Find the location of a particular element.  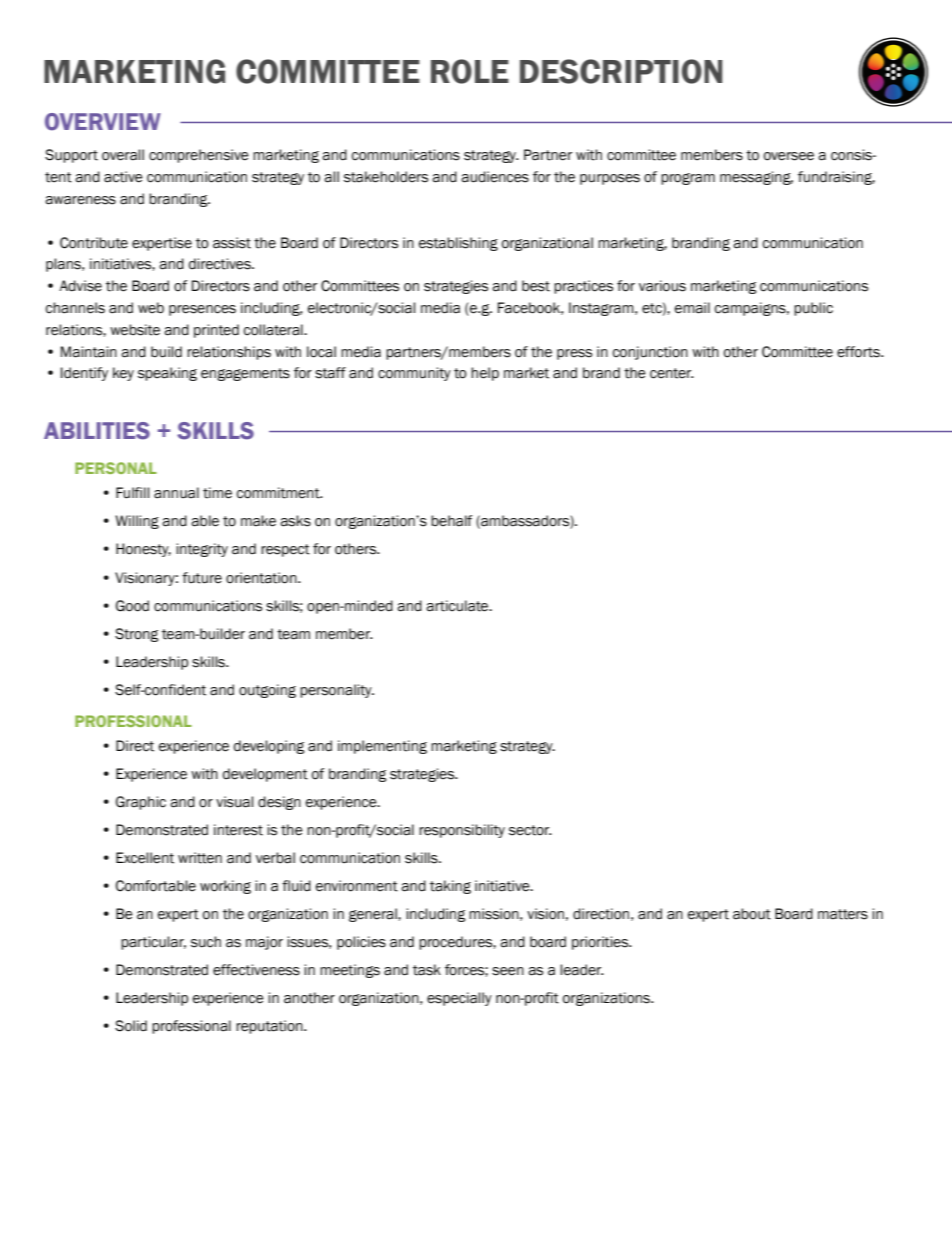

OVERVIEW is located at coordinates (103, 122).
